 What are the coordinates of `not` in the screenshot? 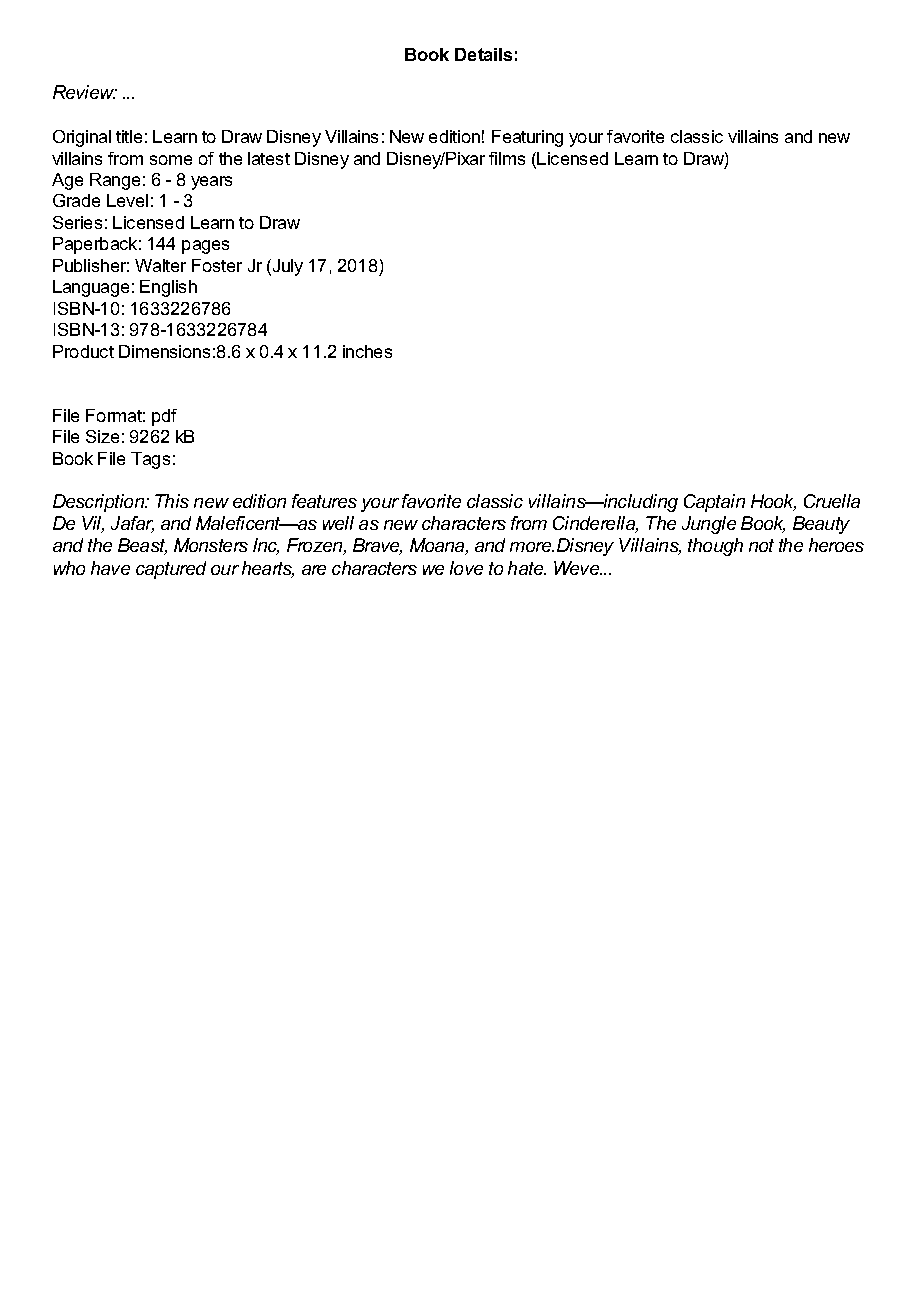 It's located at (761, 545).
